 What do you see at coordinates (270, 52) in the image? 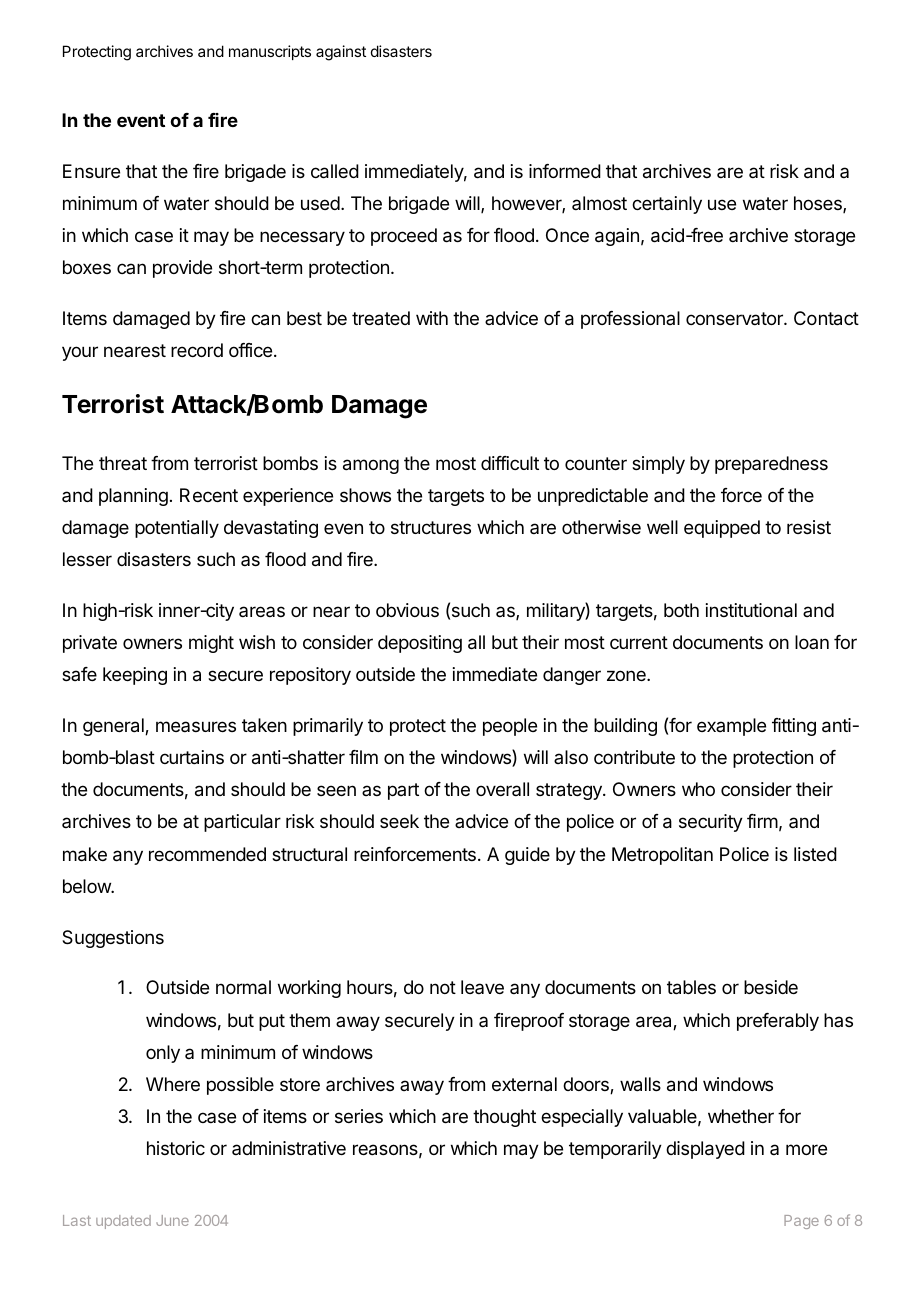
I see `manuscripts` at bounding box center [270, 52].
